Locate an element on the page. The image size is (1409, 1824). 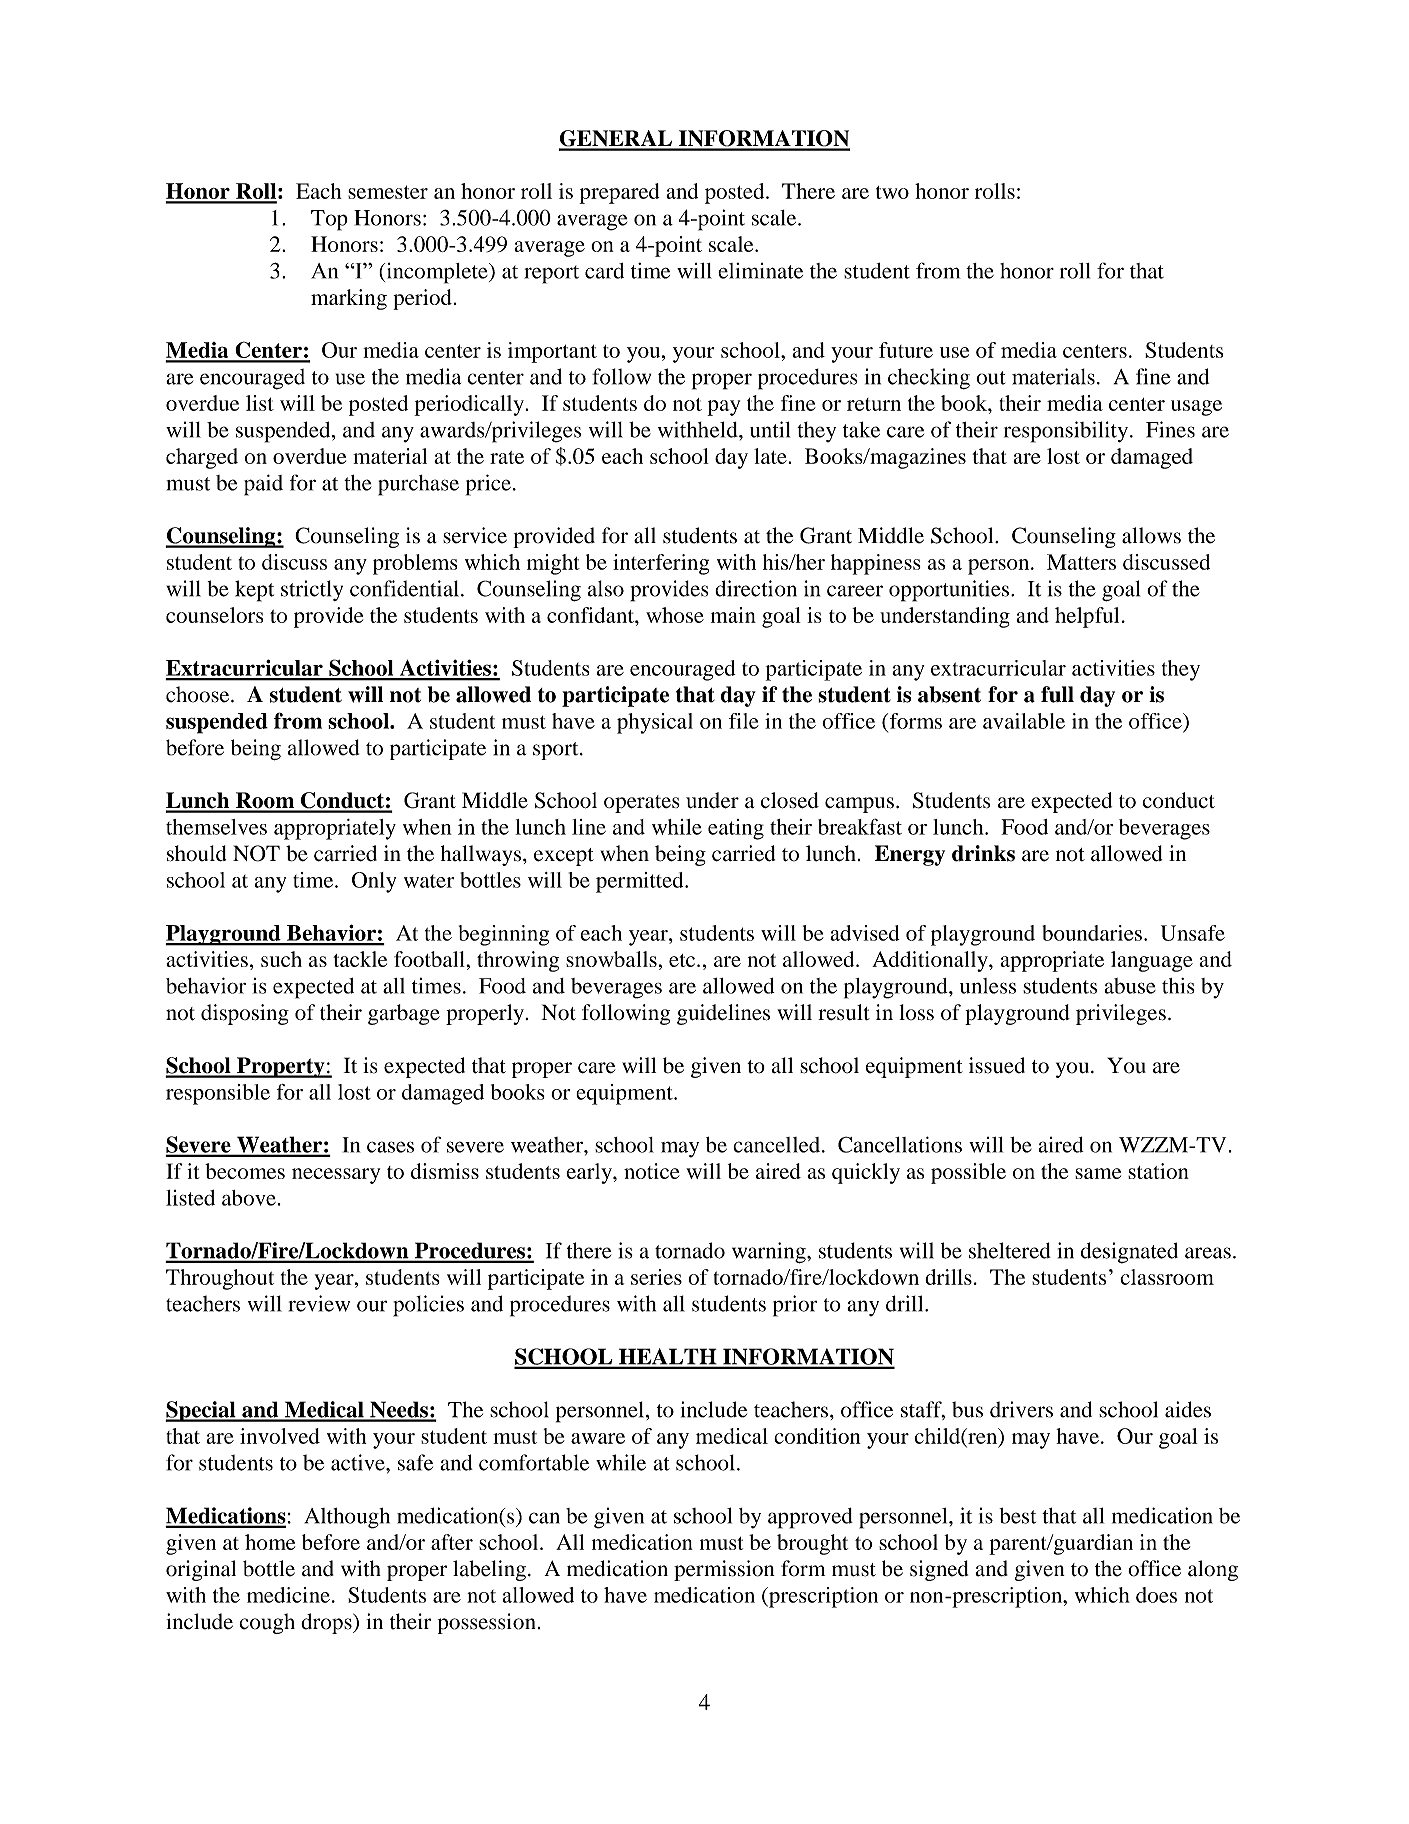
Matters is located at coordinates (1081, 562).
